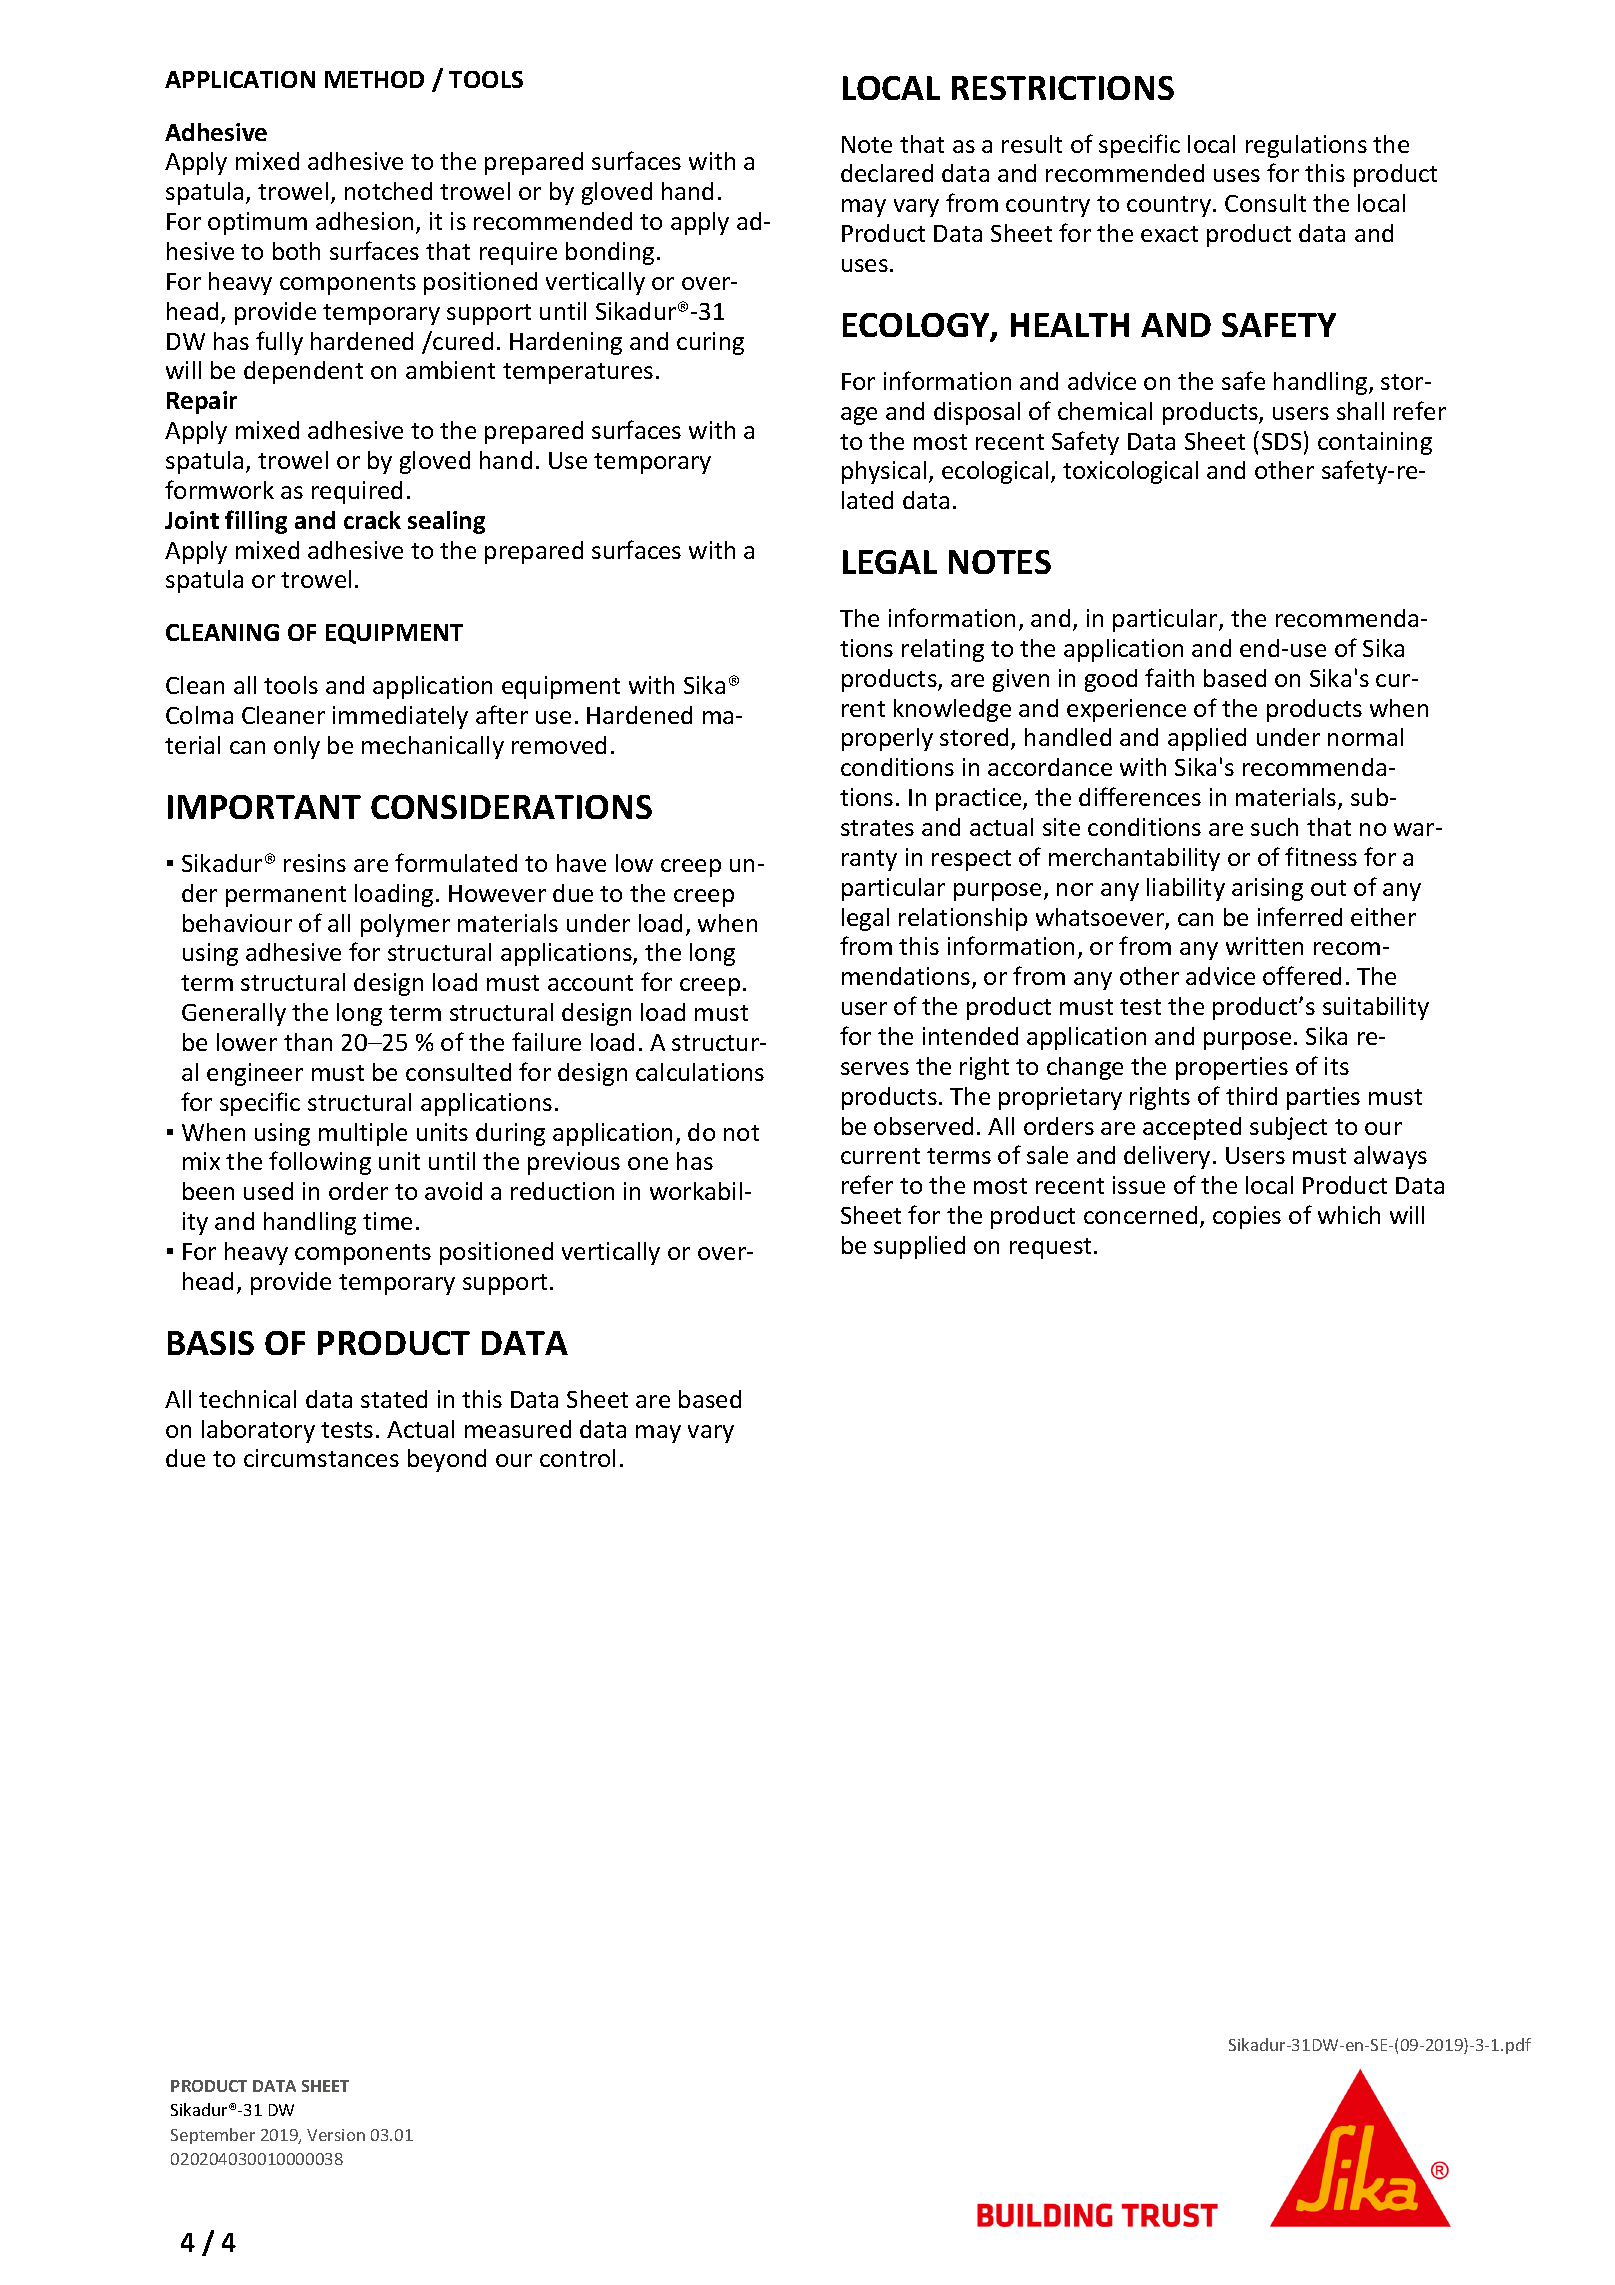 The image size is (1615, 2285). I want to click on supplied, so click(919, 1247).
